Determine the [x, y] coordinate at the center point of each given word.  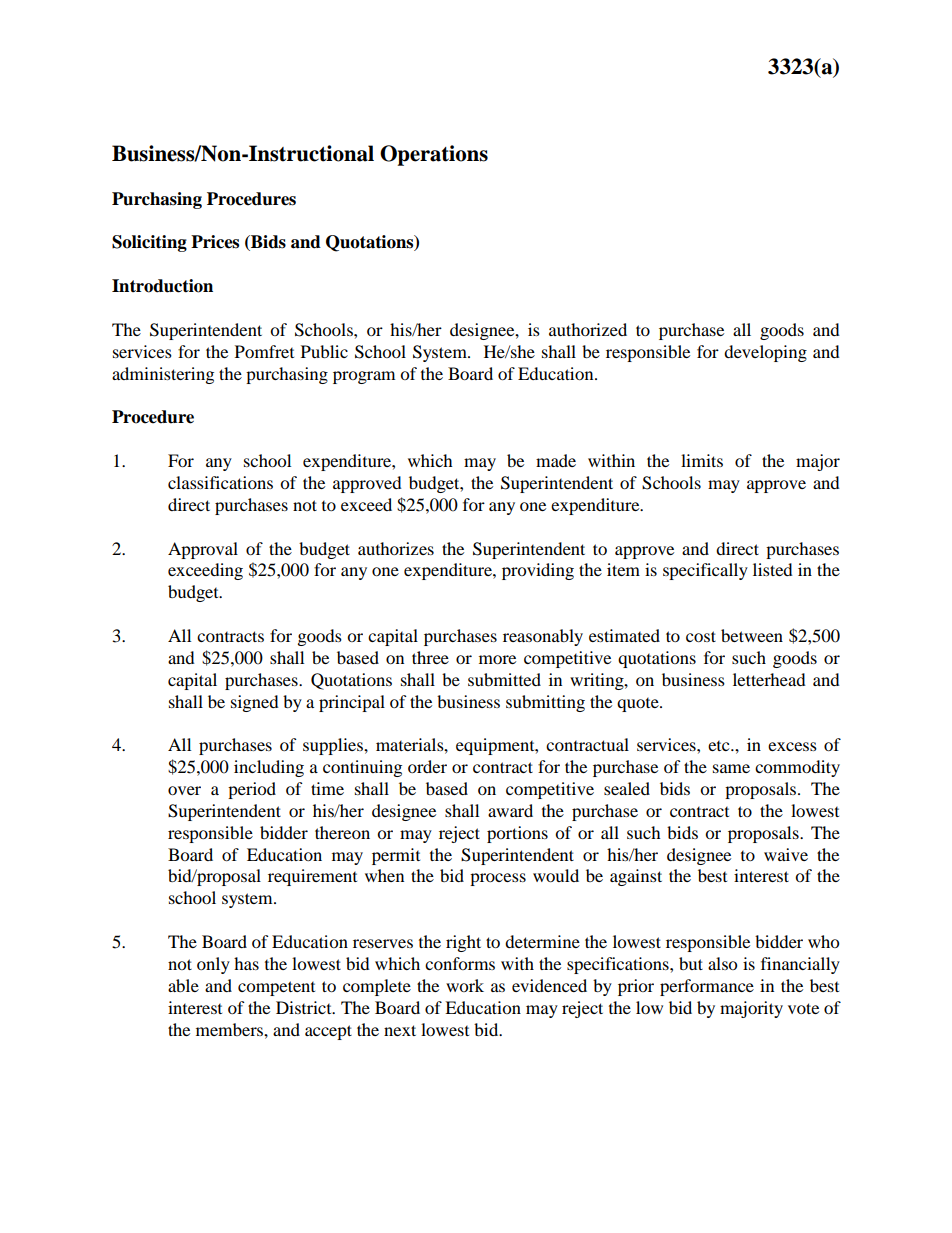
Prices [215, 242]
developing [765, 353]
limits [702, 460]
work [465, 985]
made [556, 460]
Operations [434, 155]
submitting [545, 703]
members [230, 1029]
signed [255, 703]
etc [720, 746]
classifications [220, 482]
